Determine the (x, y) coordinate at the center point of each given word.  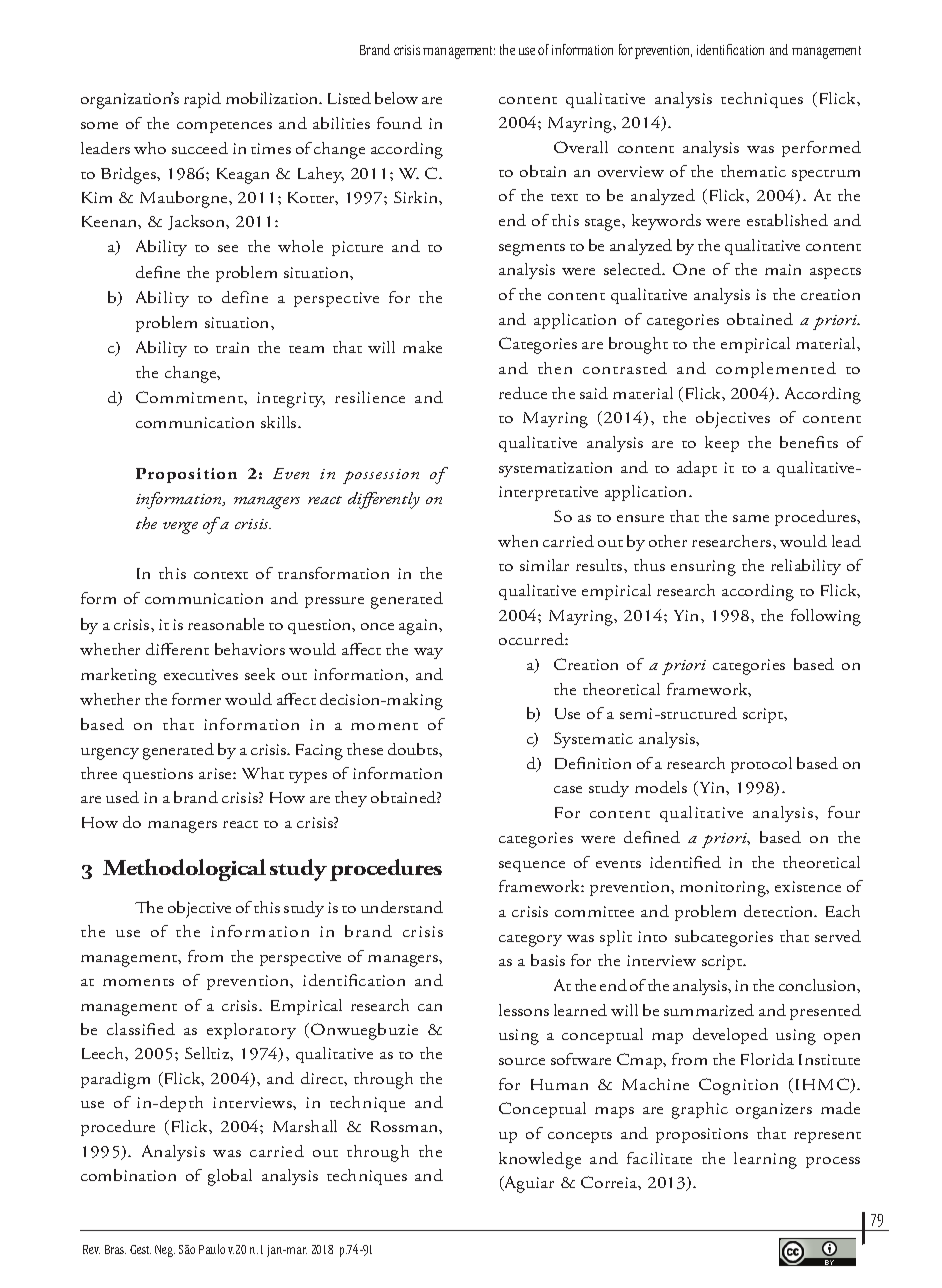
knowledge (540, 1160)
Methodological (184, 870)
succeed (200, 148)
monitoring (724, 889)
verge (180, 528)
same (751, 518)
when (518, 541)
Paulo (212, 1249)
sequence (532, 866)
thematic (753, 171)
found (399, 123)
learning (765, 1160)
